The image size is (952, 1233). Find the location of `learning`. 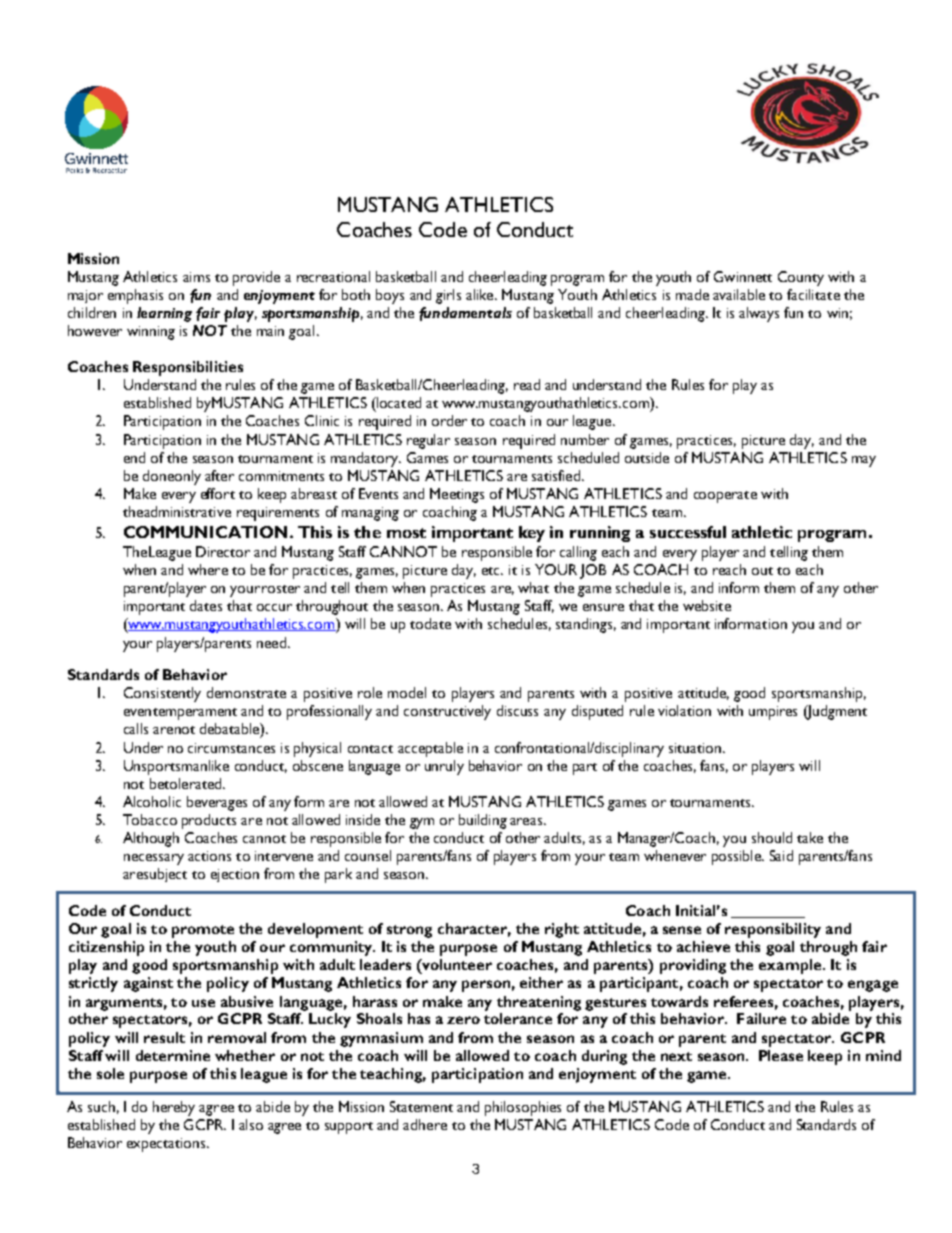

learning is located at coordinates (164, 314).
